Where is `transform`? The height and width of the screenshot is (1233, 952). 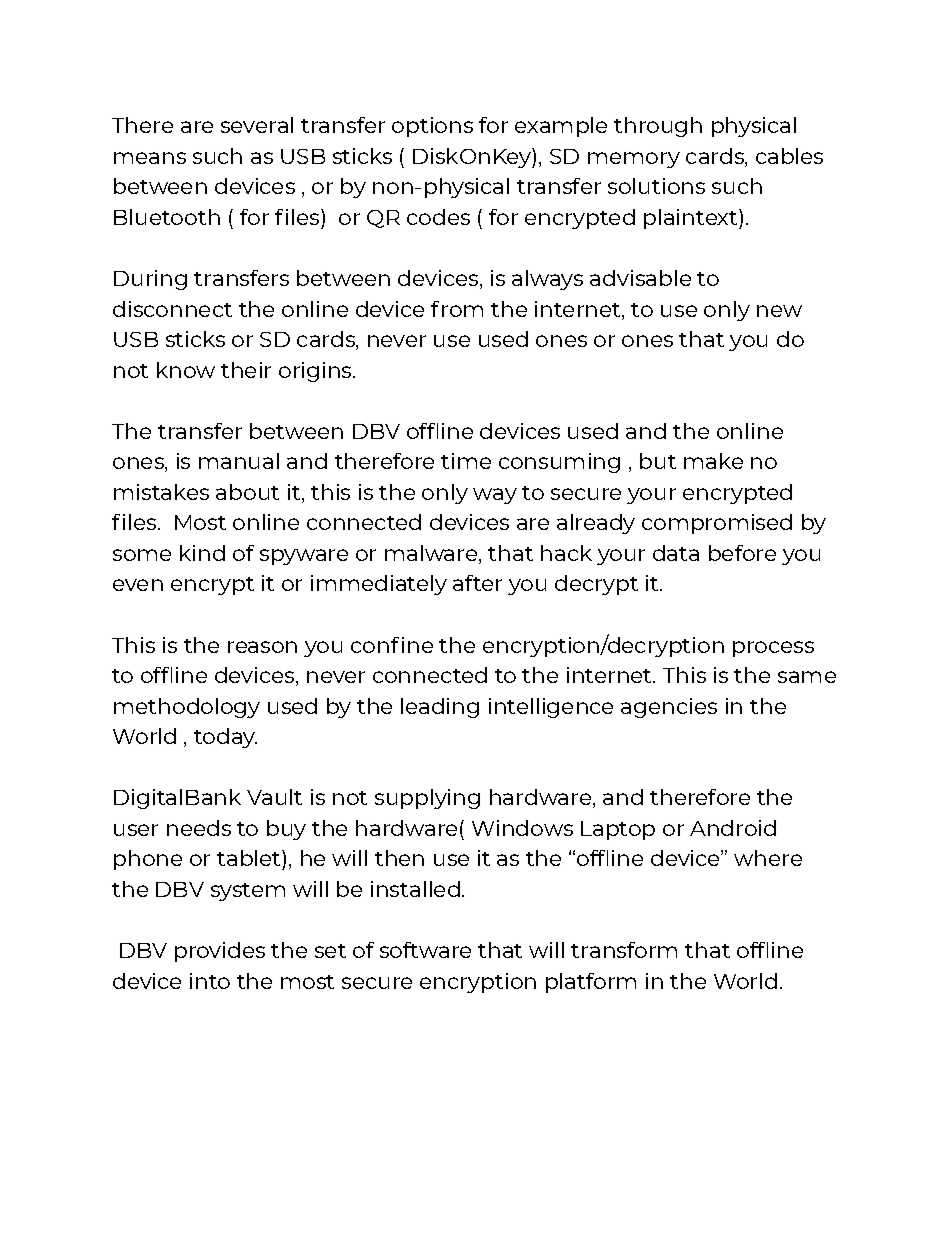 transform is located at coordinates (624, 950).
